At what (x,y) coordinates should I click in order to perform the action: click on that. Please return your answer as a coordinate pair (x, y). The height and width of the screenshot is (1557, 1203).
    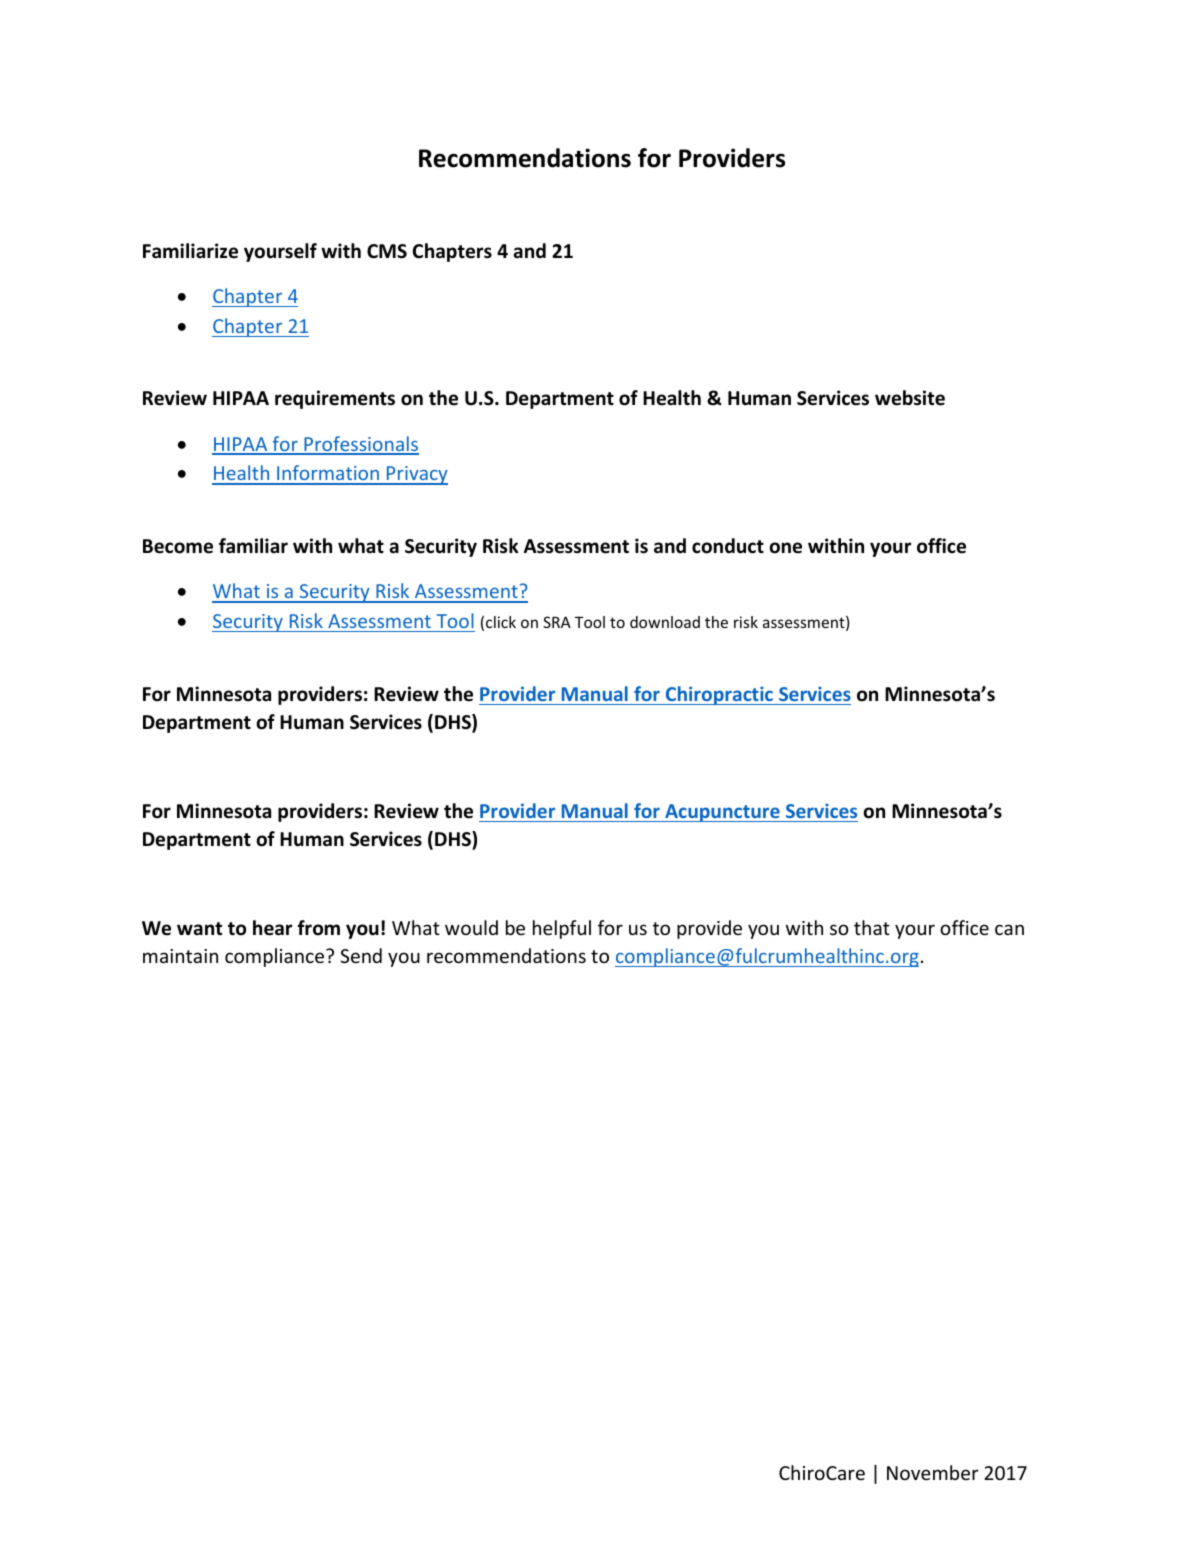
    Looking at the image, I should click on (872, 927).
